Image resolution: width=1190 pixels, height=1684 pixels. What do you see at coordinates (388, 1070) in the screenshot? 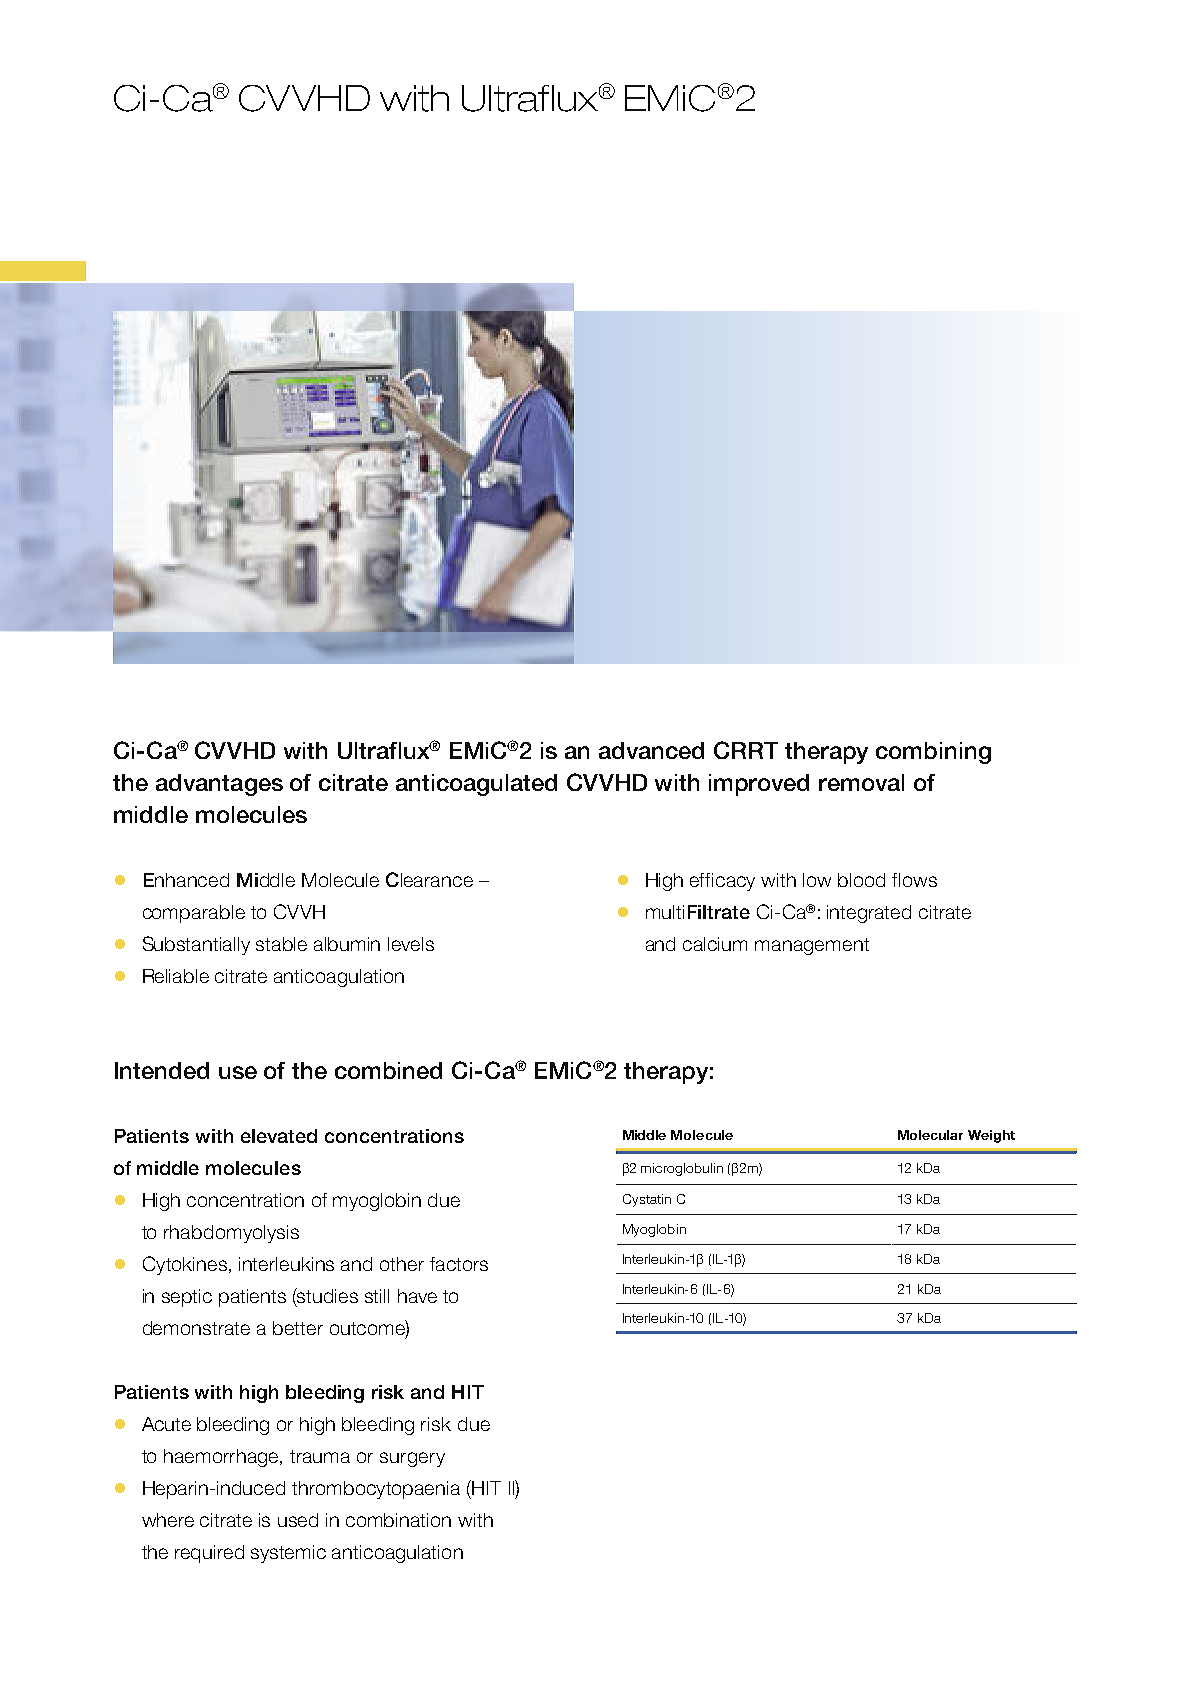
I see `combined` at bounding box center [388, 1070].
